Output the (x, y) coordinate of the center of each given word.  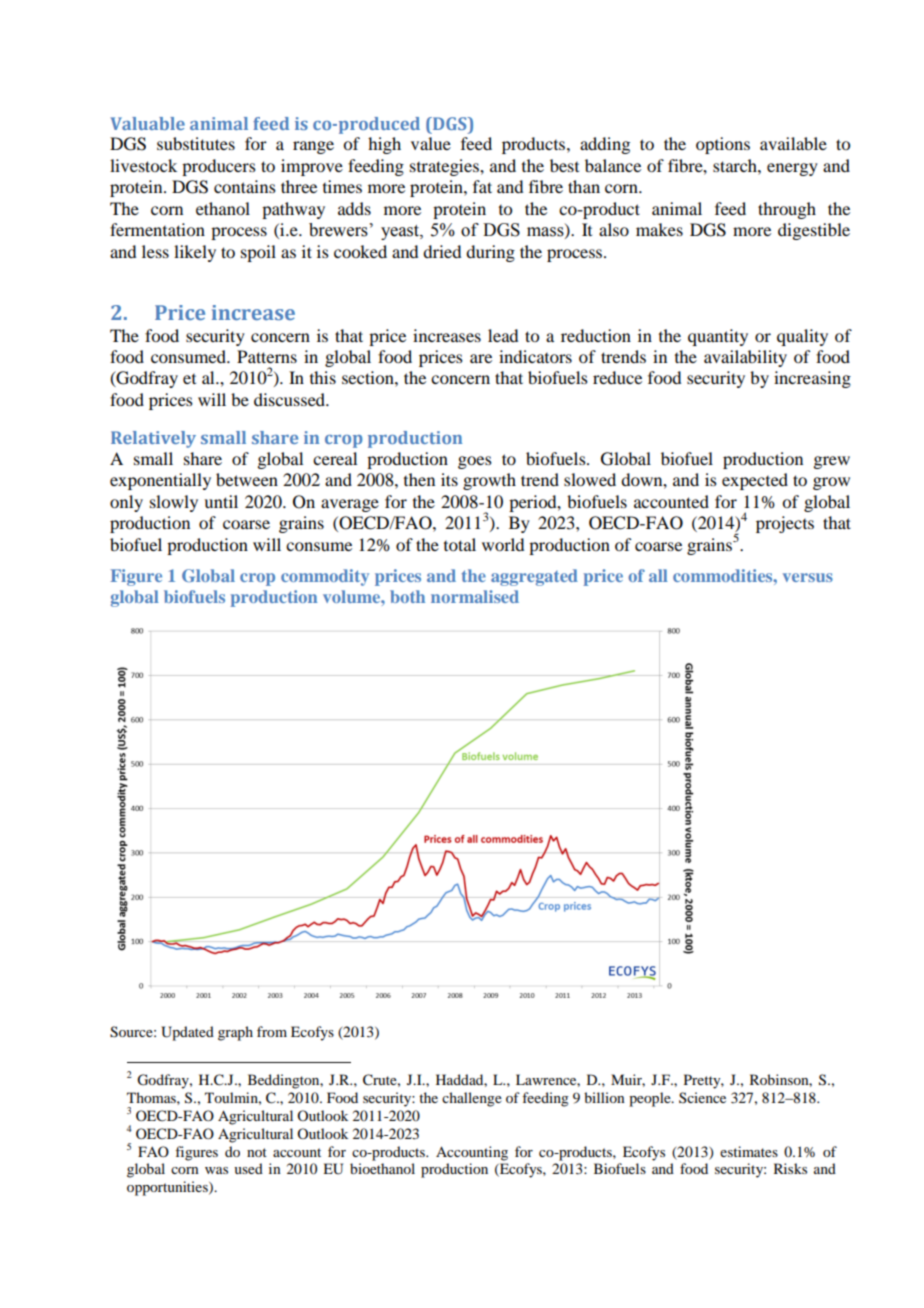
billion (604, 1097)
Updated (187, 1033)
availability (745, 358)
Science (702, 1097)
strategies (445, 167)
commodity (325, 577)
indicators (535, 356)
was (216, 1170)
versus (808, 577)
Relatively (153, 439)
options (723, 145)
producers (219, 167)
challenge (472, 1099)
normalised (475, 596)
